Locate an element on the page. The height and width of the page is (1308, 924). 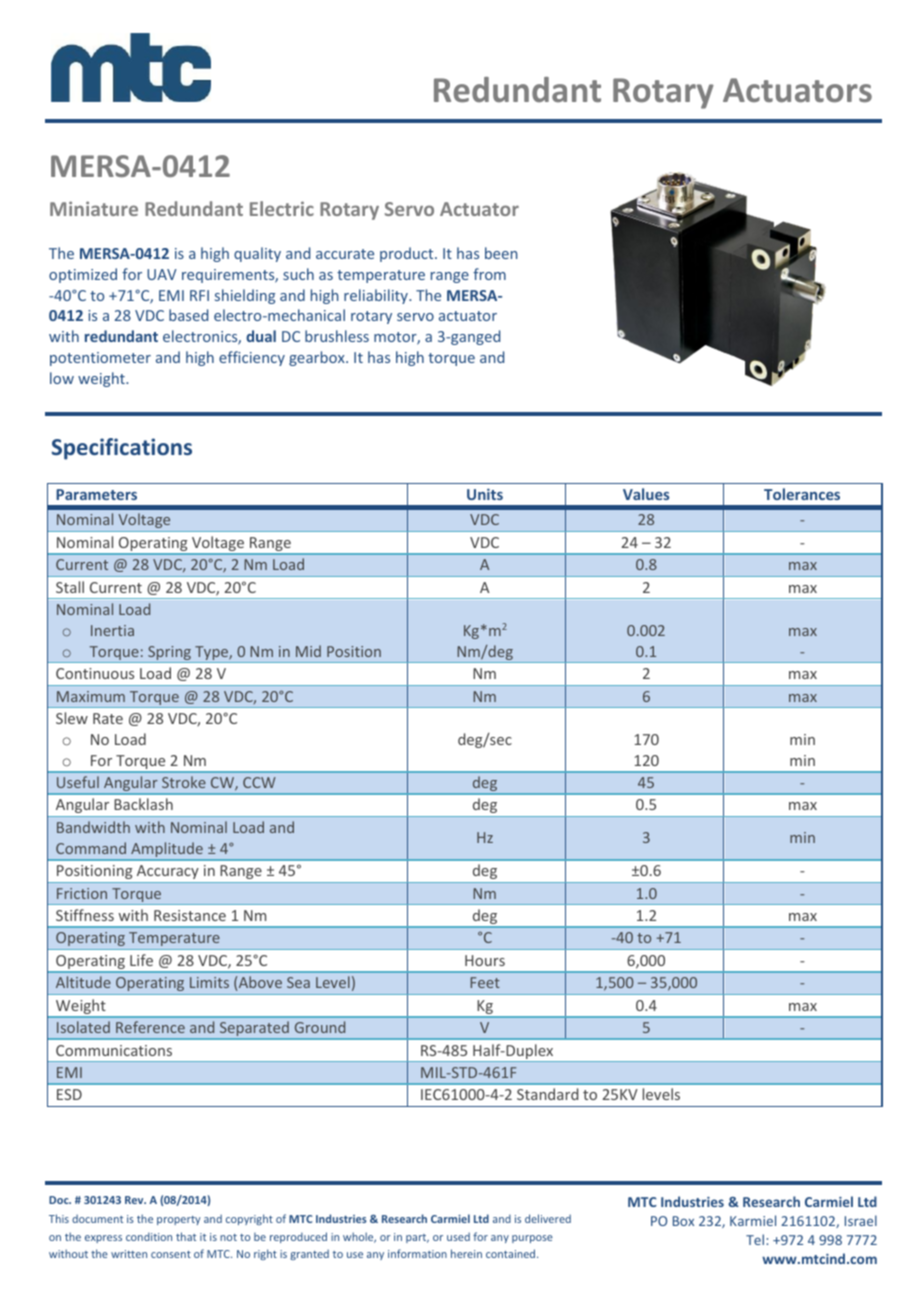
Units is located at coordinates (485, 494).
